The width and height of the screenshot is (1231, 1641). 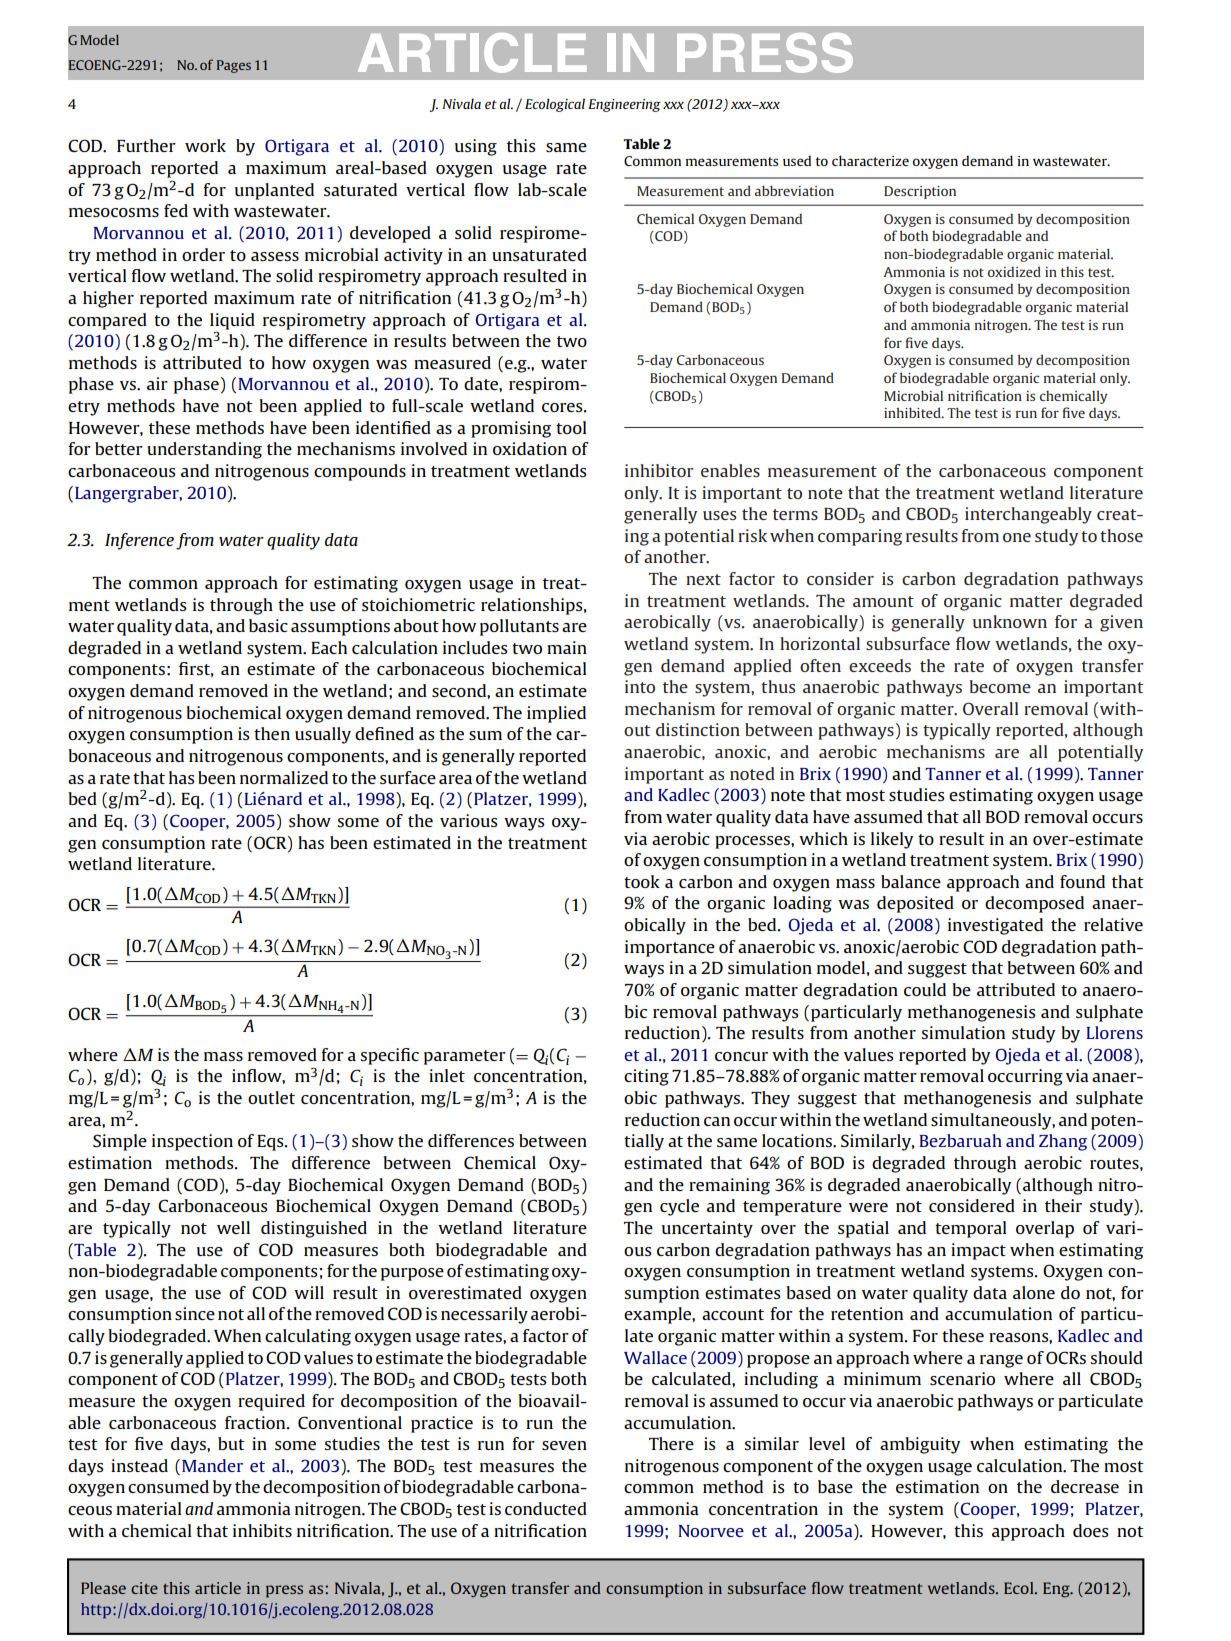 What do you see at coordinates (1028, 515) in the screenshot?
I see `interchangeably` at bounding box center [1028, 515].
